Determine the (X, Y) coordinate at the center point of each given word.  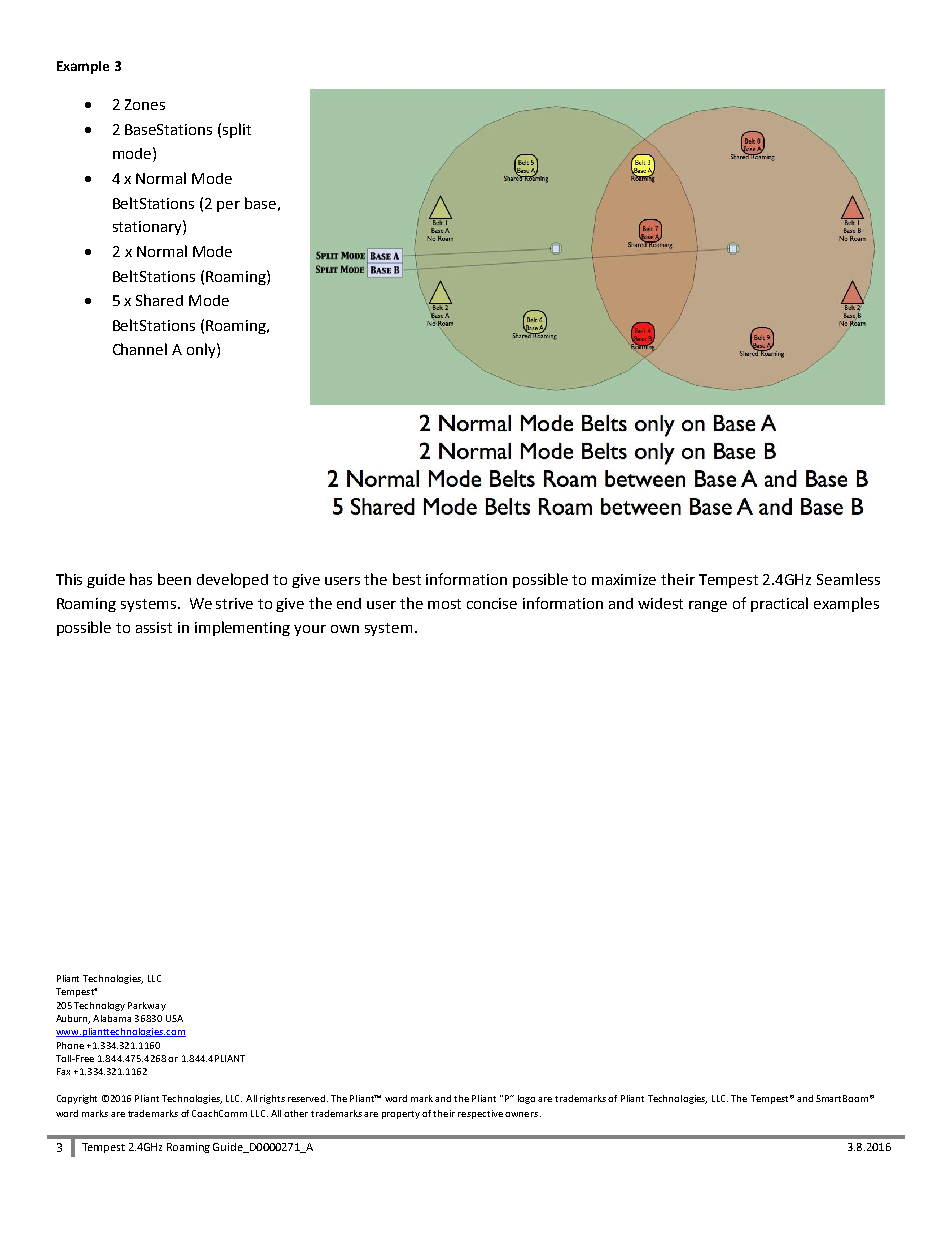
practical (779, 604)
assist (154, 627)
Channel (140, 349)
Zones (145, 104)
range (708, 606)
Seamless (848, 579)
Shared (159, 300)
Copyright (77, 1099)
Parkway (147, 1006)
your (310, 630)
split (237, 130)
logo (526, 1099)
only (202, 350)
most (444, 604)
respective (480, 1114)
